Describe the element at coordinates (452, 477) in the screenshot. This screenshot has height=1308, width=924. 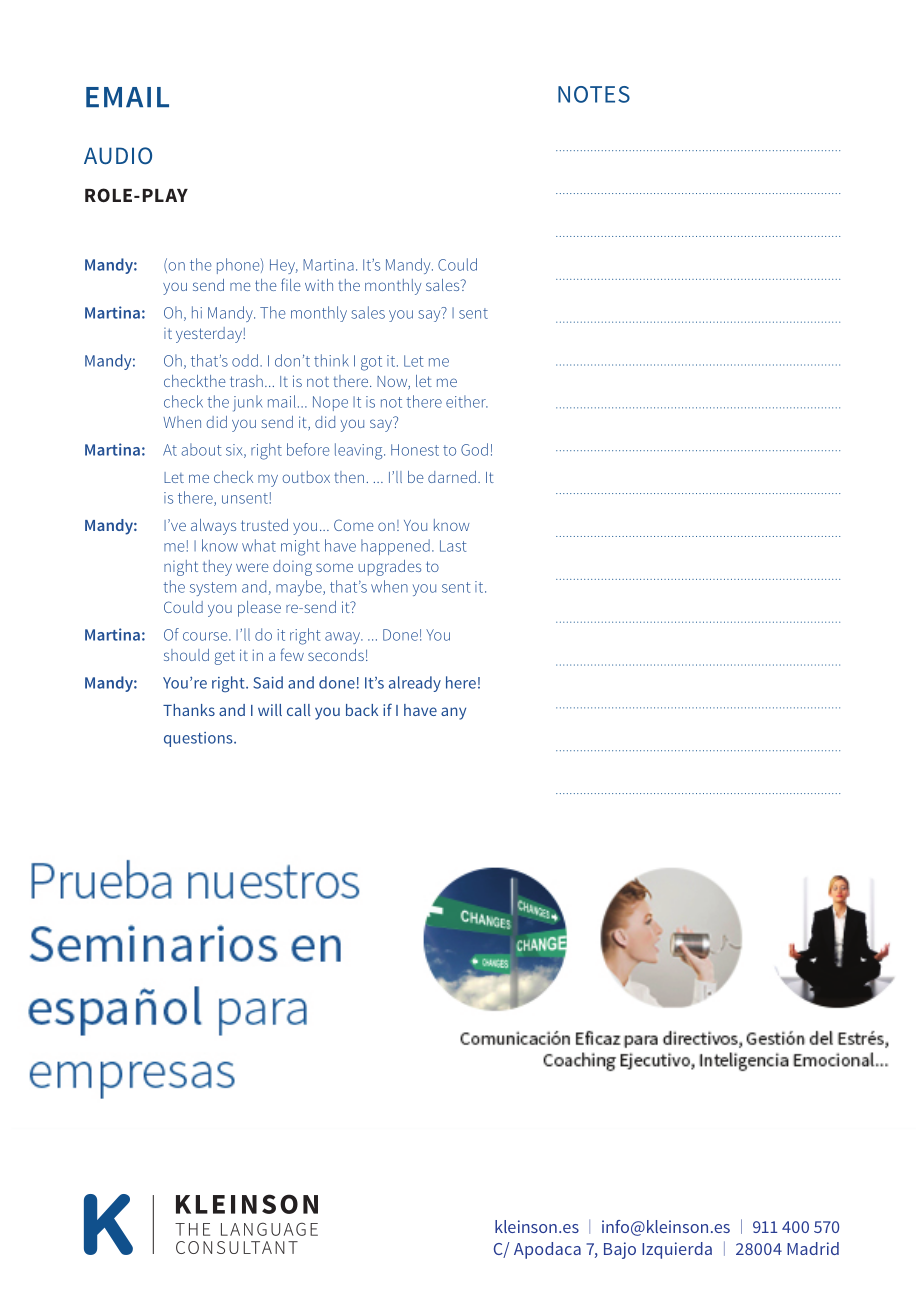
I see `darned` at that location.
